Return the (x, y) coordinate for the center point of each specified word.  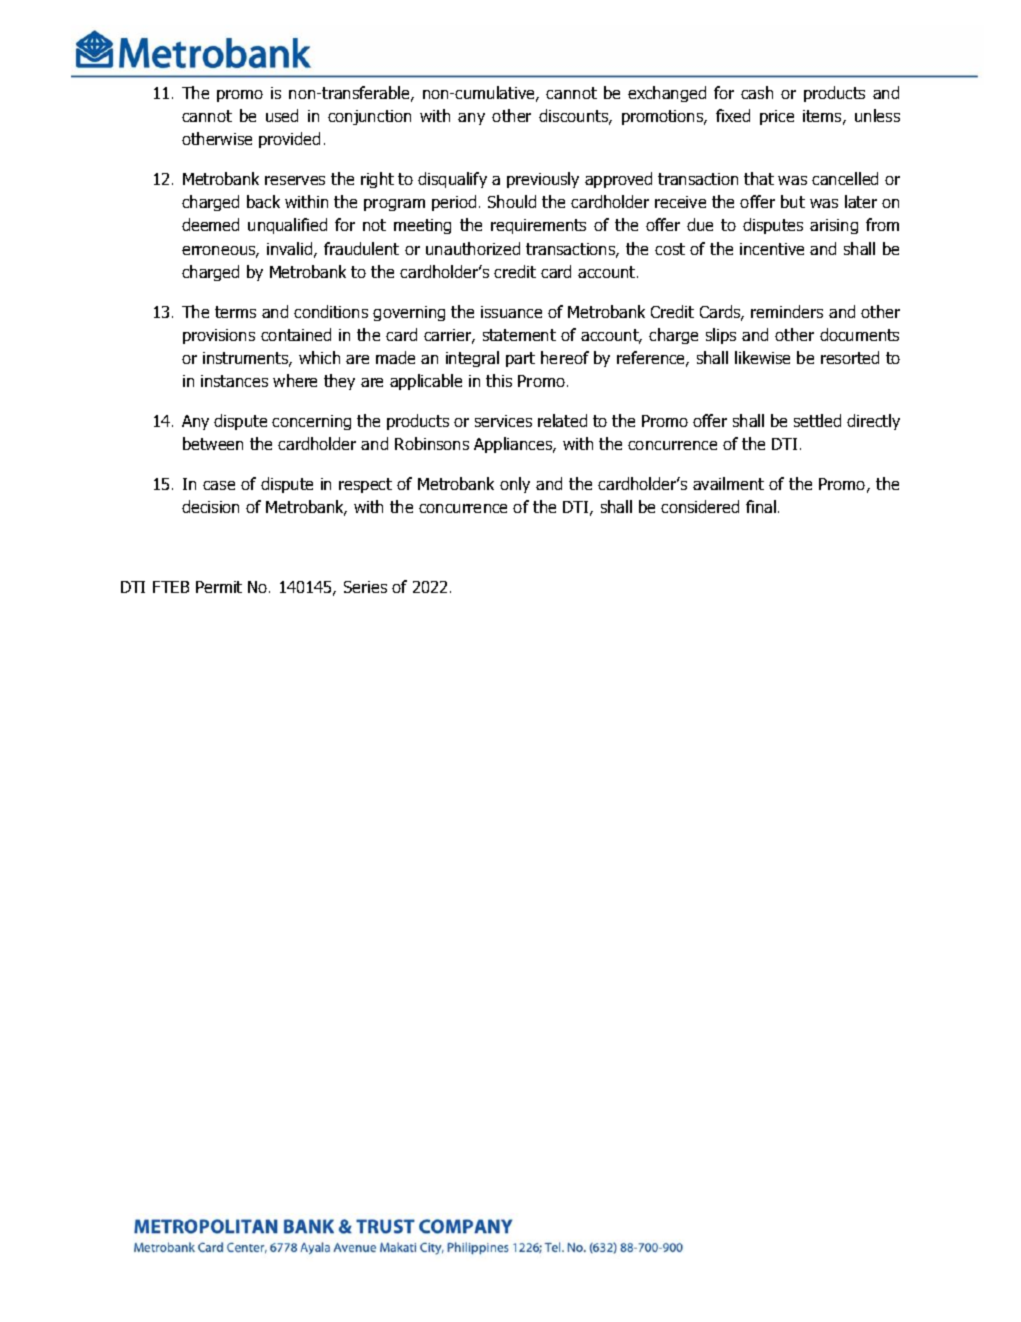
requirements (538, 226)
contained (296, 334)
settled (817, 420)
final (761, 506)
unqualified (287, 226)
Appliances (514, 445)
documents (859, 334)
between (213, 443)
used (282, 115)
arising (834, 226)
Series (365, 587)
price (777, 117)
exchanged (667, 94)
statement (519, 335)
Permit (219, 587)
